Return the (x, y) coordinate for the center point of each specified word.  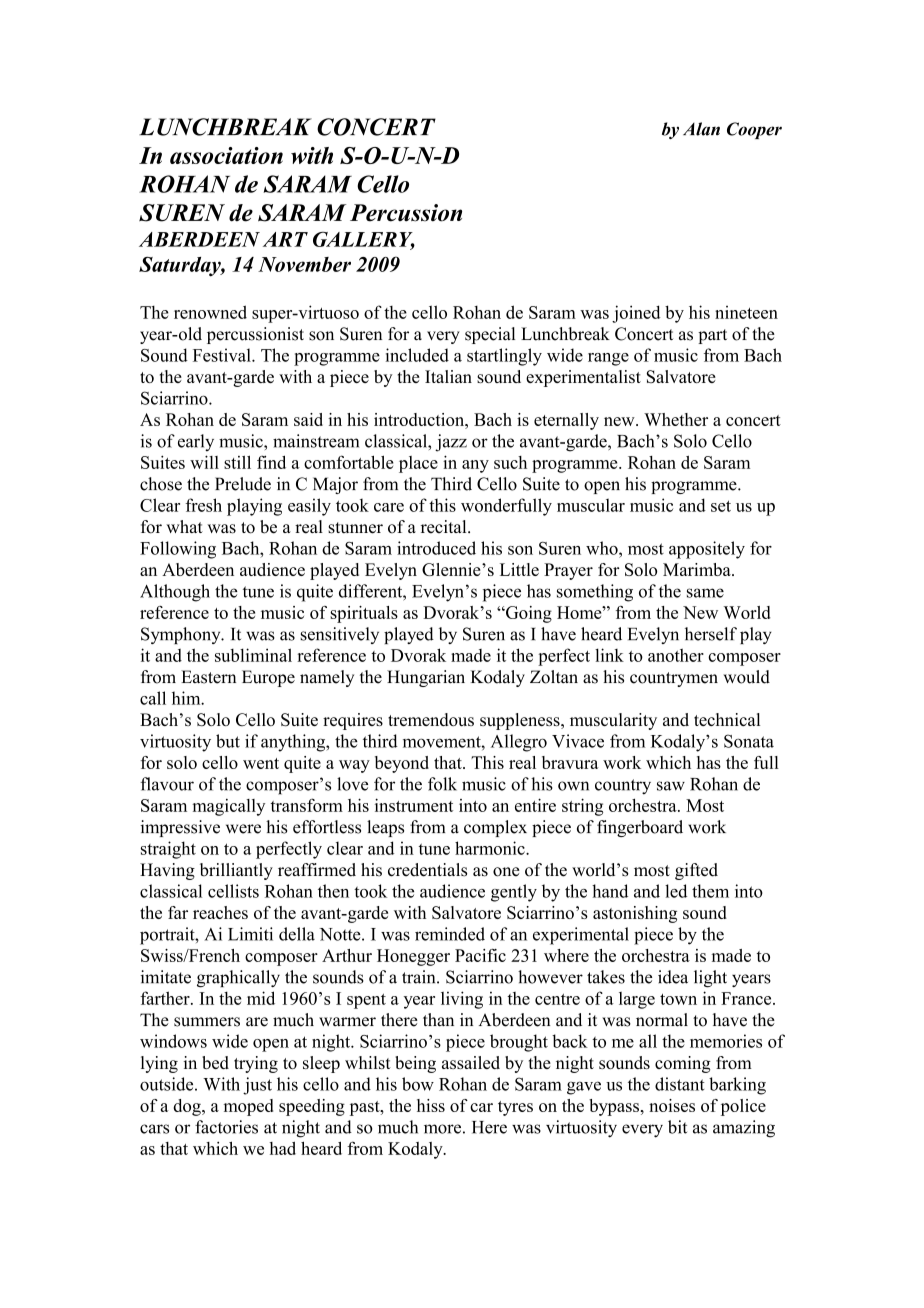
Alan (701, 129)
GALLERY (364, 240)
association (226, 155)
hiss (431, 1105)
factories (226, 1127)
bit (677, 1127)
